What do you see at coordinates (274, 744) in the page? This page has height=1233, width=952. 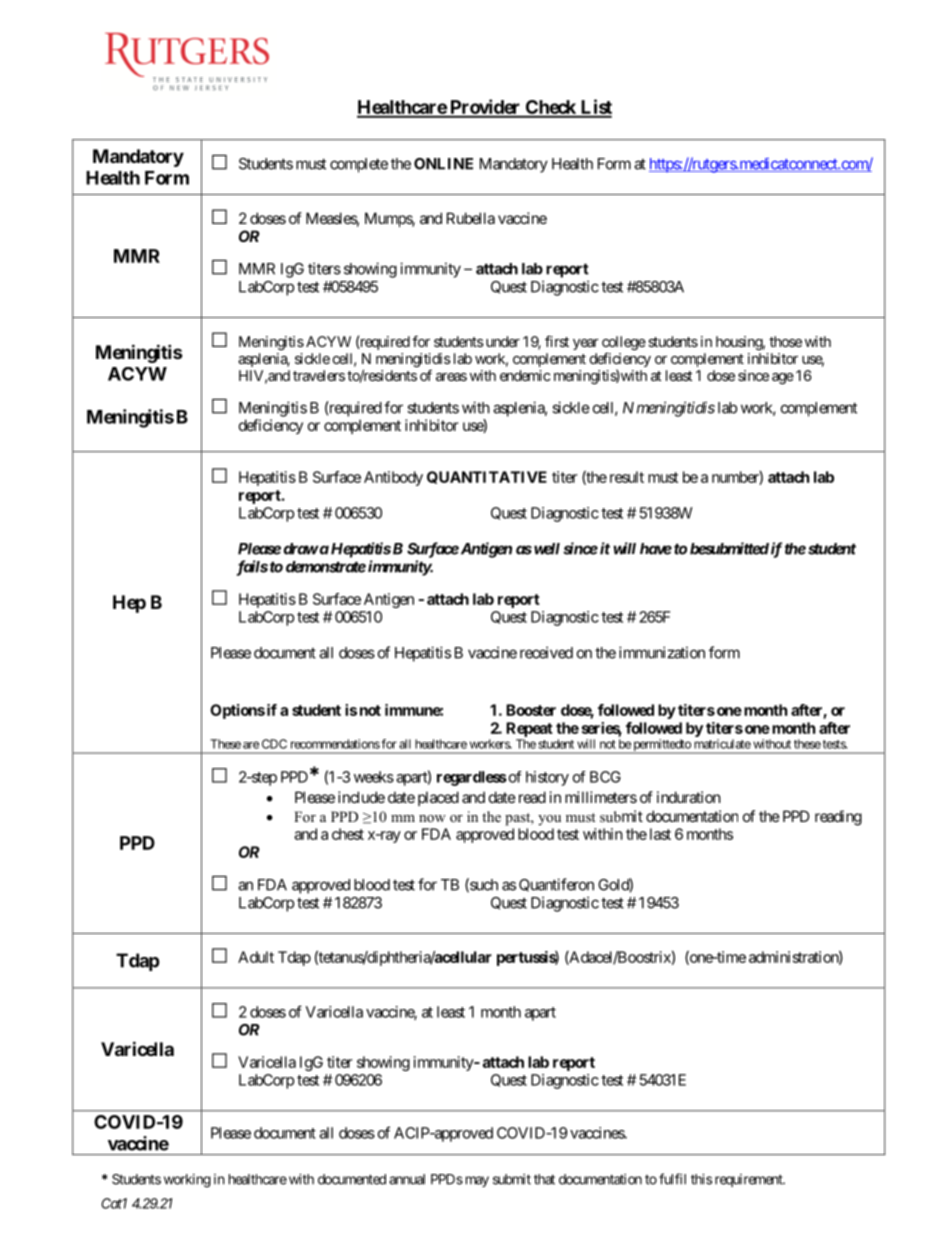 I see `CDC` at bounding box center [274, 744].
